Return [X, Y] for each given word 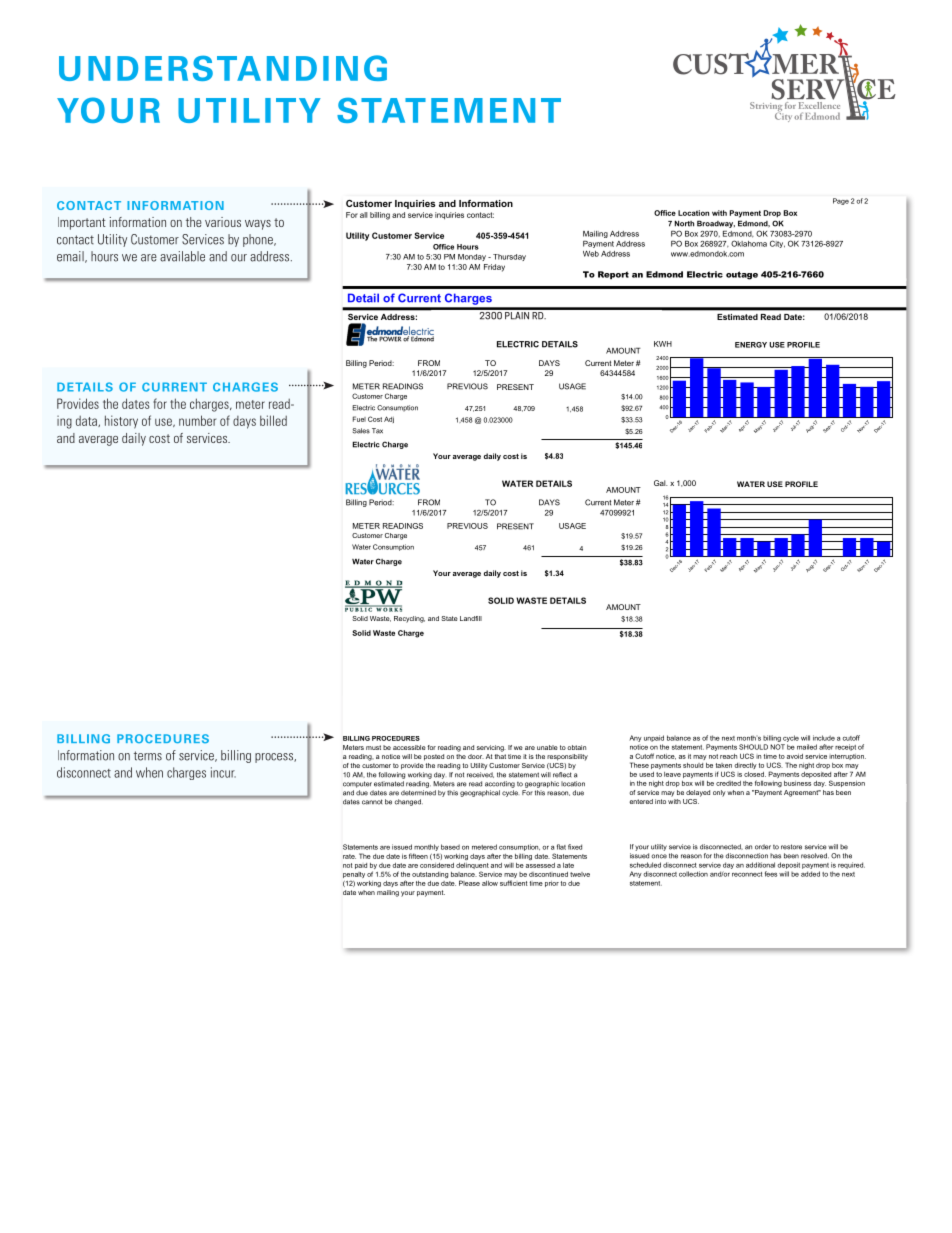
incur [223, 772]
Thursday [509, 257]
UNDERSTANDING [223, 68]
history [121, 422]
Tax [377, 431]
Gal [661, 483]
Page [841, 201]
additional [760, 865]
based [450, 847]
